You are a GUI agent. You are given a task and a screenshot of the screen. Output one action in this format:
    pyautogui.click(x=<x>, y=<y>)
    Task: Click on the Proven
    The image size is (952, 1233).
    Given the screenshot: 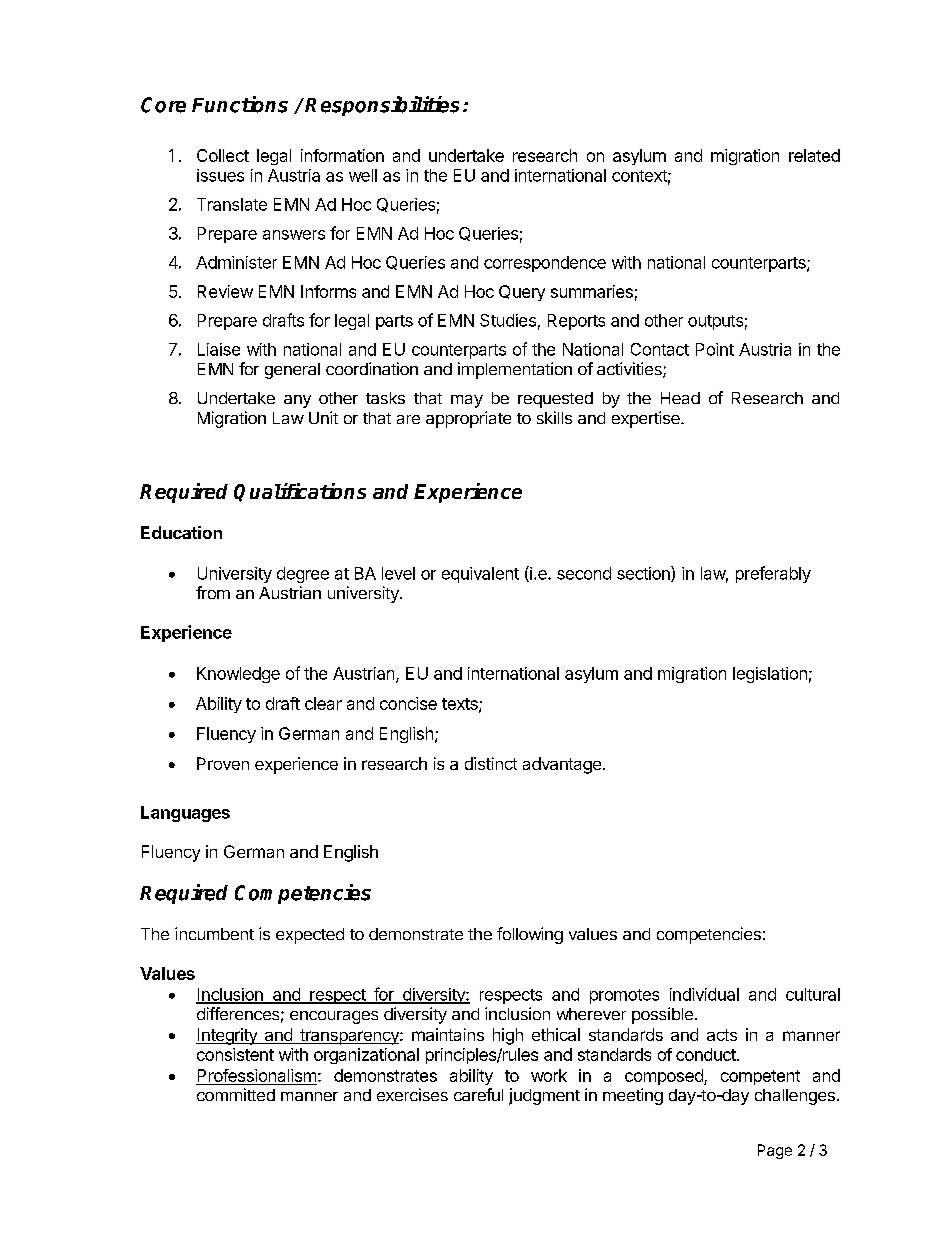 What is the action you would take?
    pyautogui.click(x=223, y=763)
